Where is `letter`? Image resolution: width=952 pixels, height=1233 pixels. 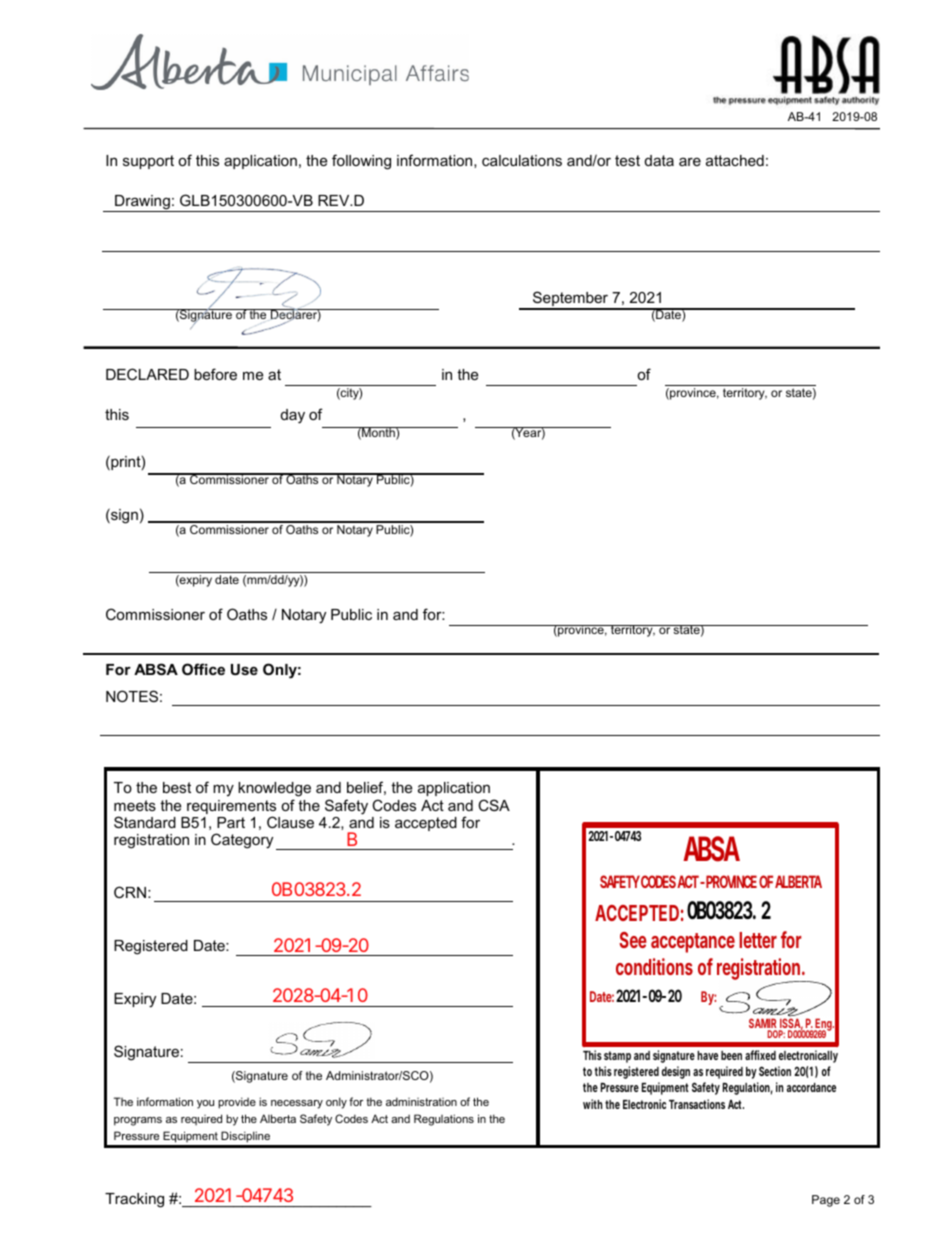 letter is located at coordinates (758, 940).
